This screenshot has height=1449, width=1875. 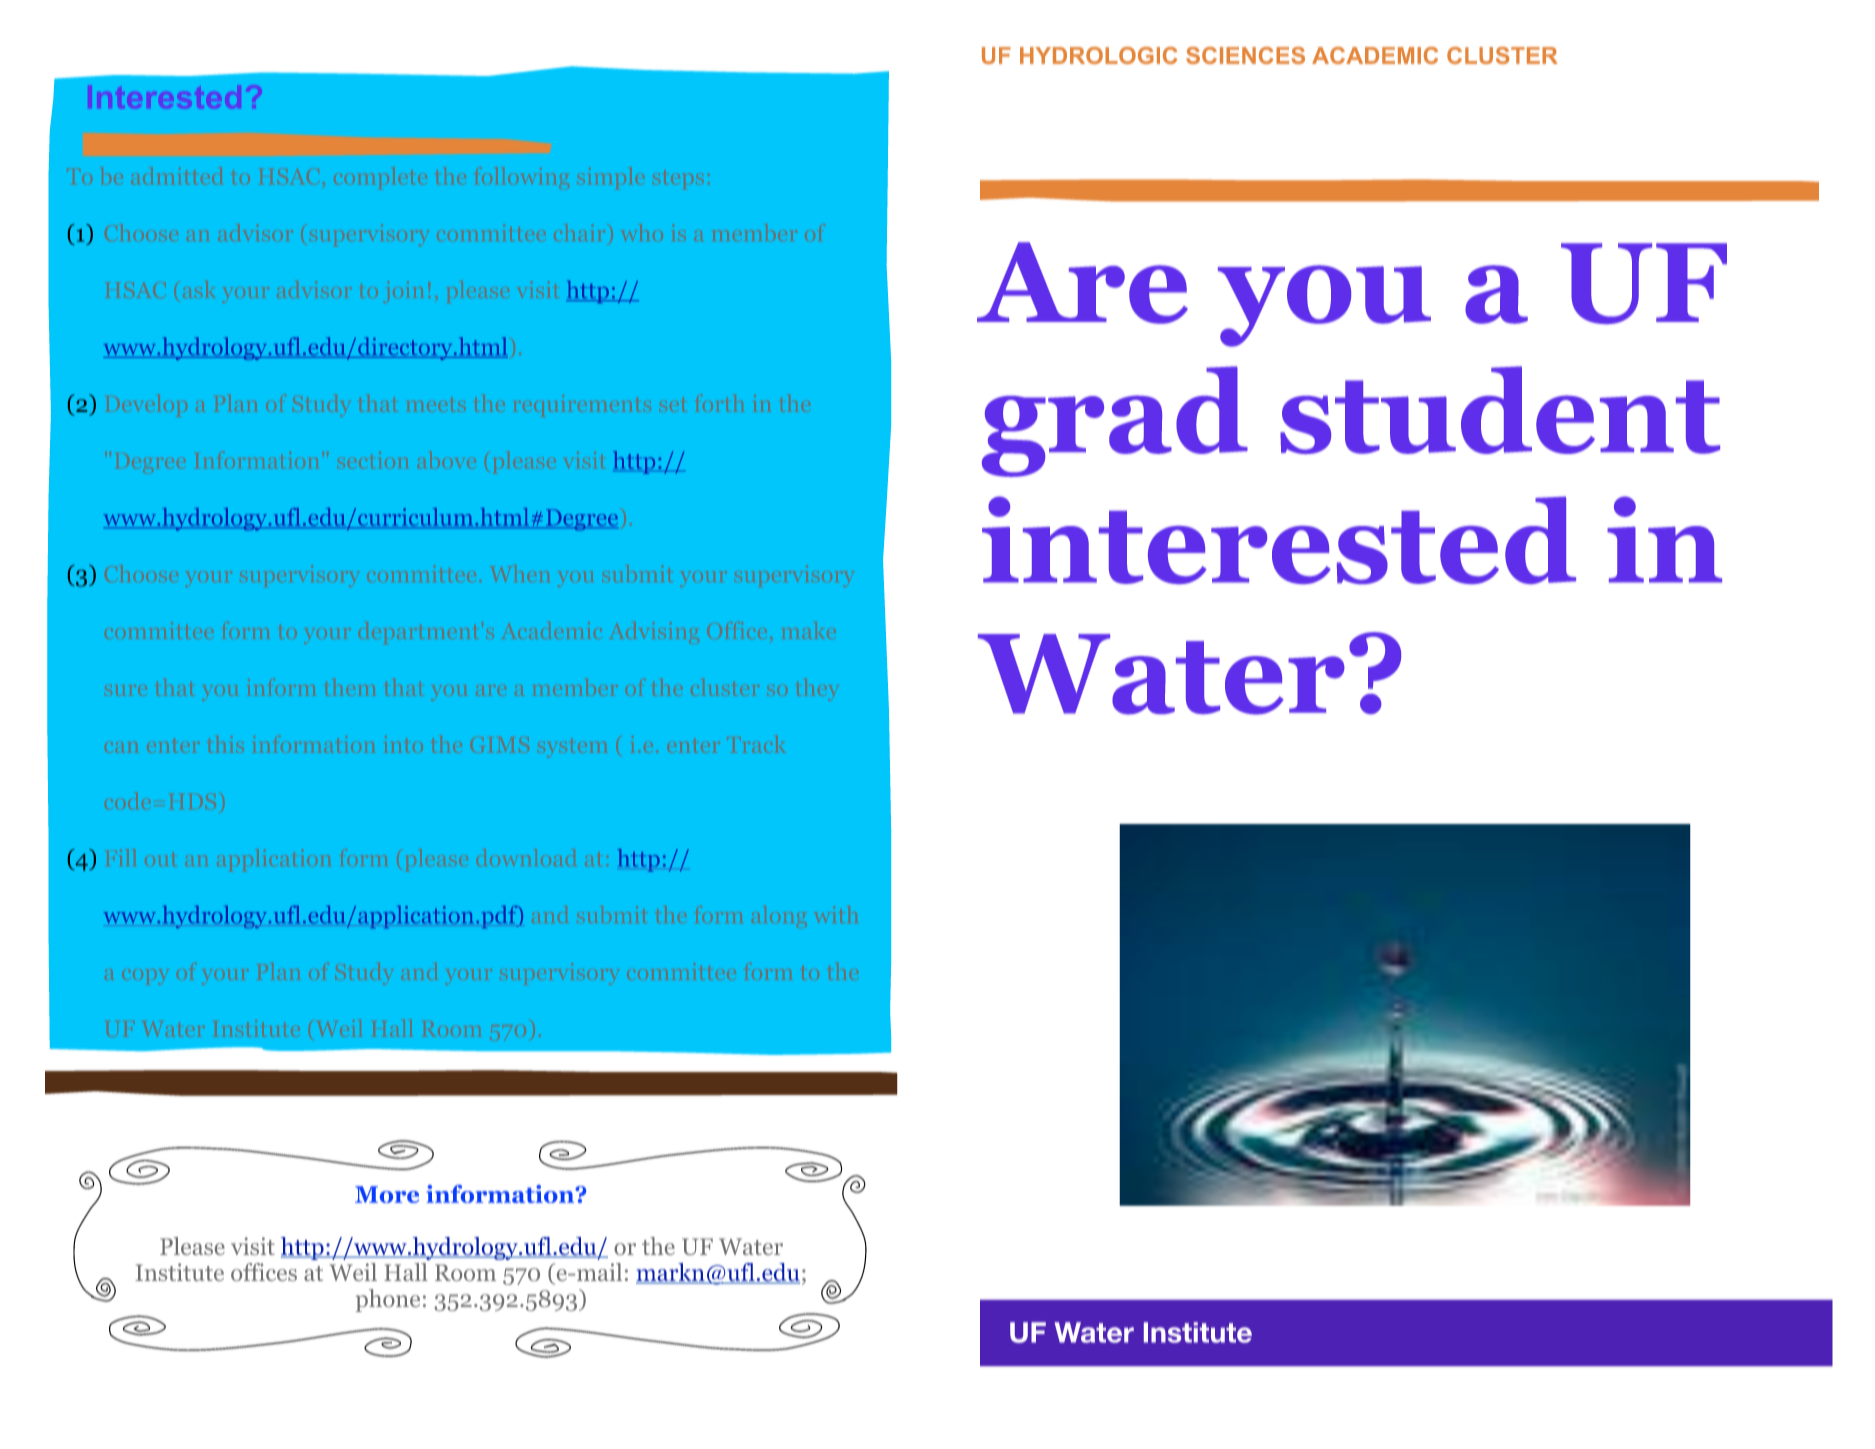 I want to click on SCIENCES, so click(x=1245, y=55).
